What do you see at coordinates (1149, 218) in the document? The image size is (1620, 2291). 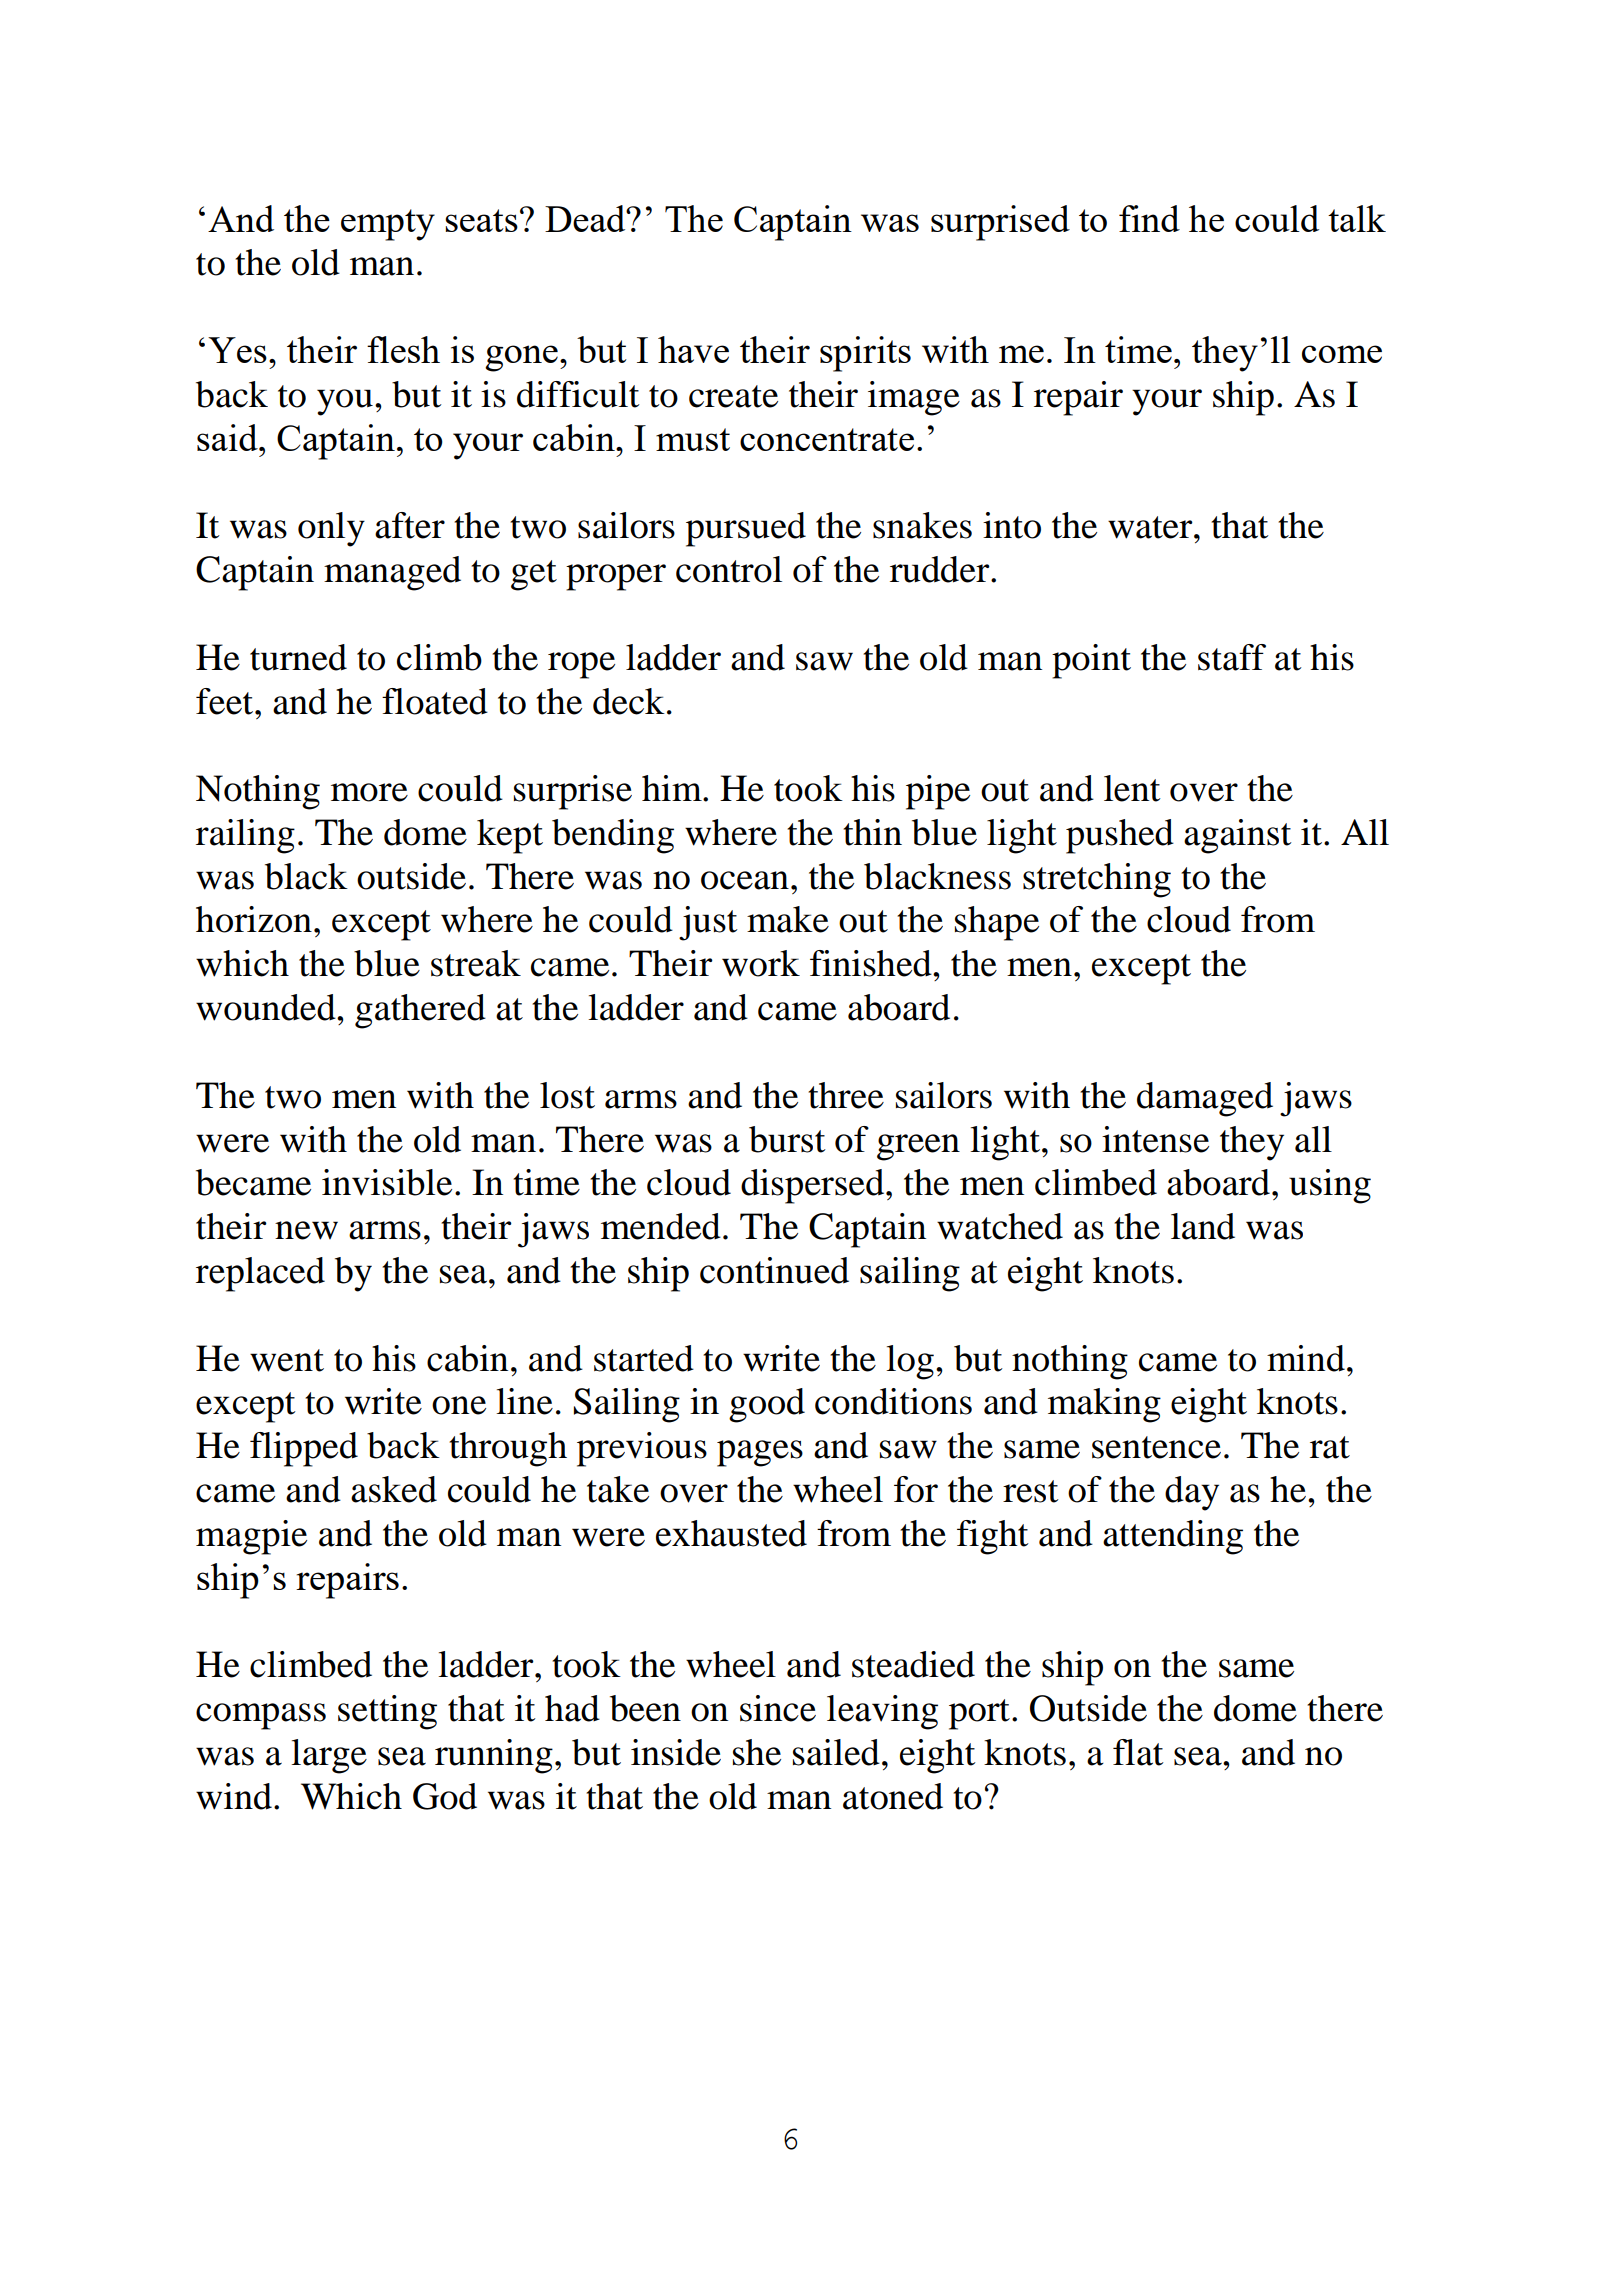 I see `find` at bounding box center [1149, 218].
